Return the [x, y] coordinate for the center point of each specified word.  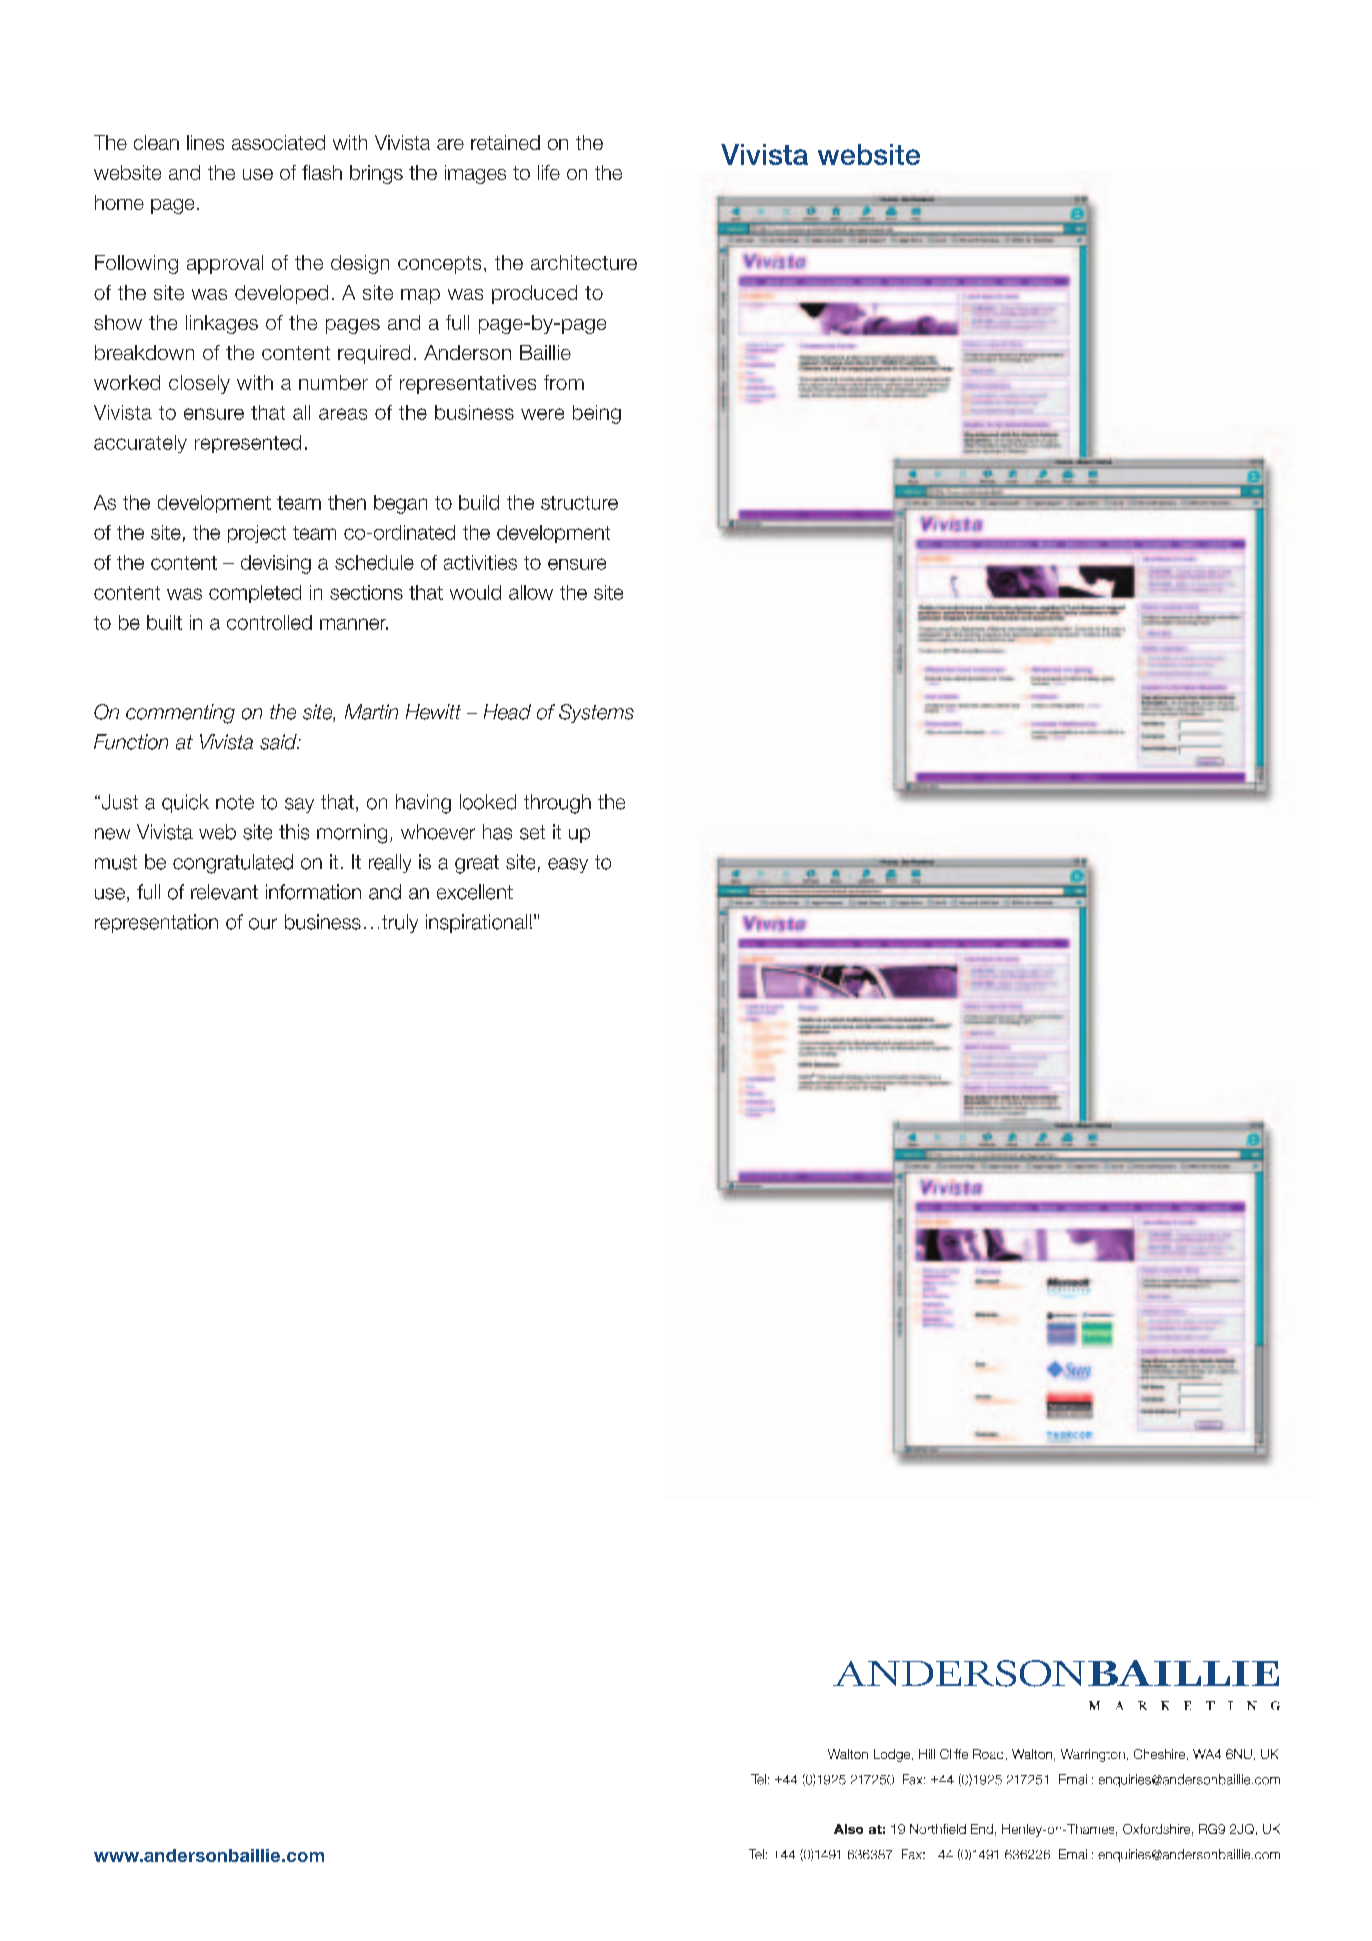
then [347, 502]
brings [376, 174]
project [257, 534]
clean [156, 142]
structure [579, 503]
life [549, 172]
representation [156, 923]
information [313, 892]
